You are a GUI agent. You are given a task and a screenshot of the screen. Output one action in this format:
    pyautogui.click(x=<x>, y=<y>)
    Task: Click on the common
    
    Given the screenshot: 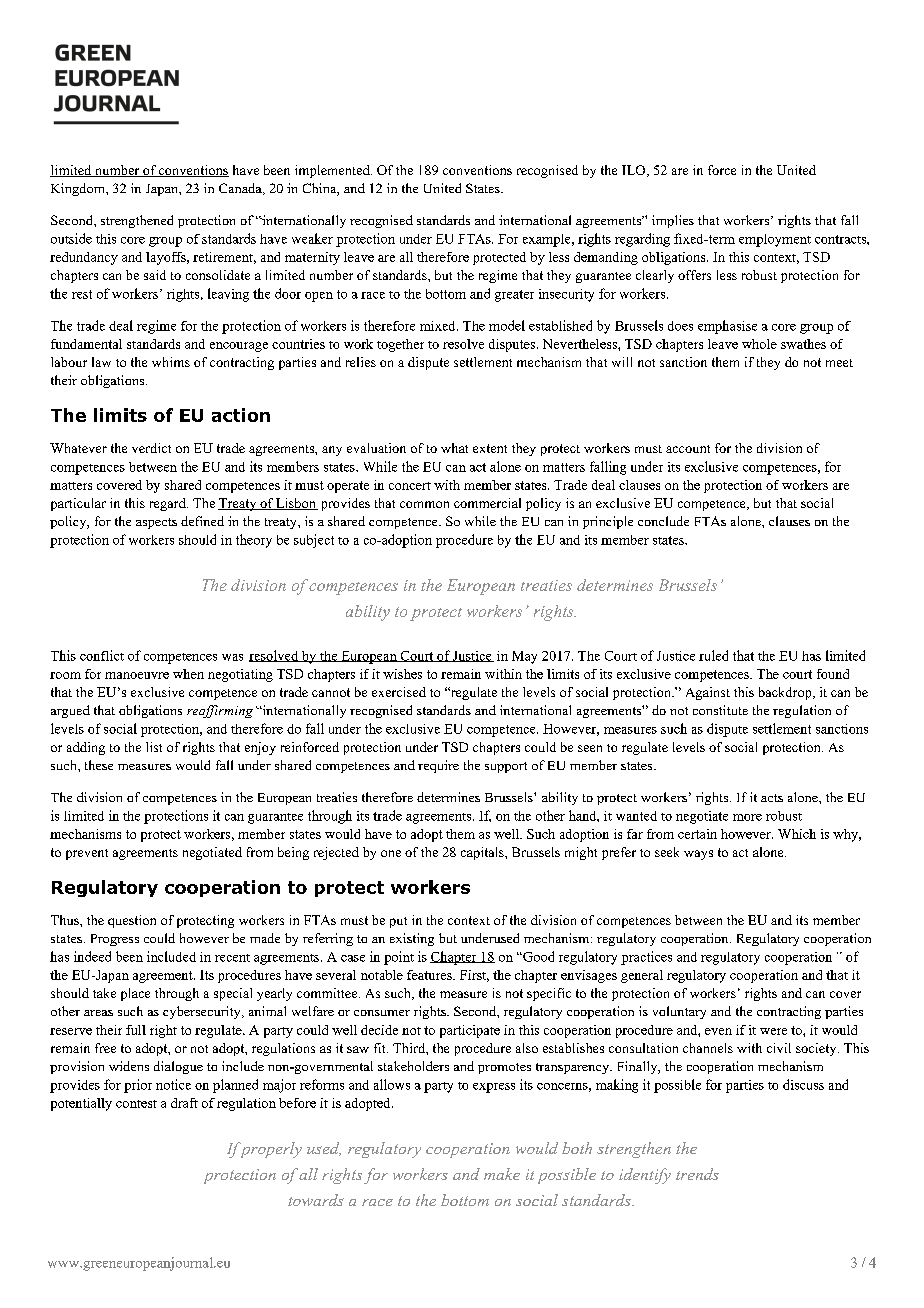 What is the action you would take?
    pyautogui.click(x=424, y=504)
